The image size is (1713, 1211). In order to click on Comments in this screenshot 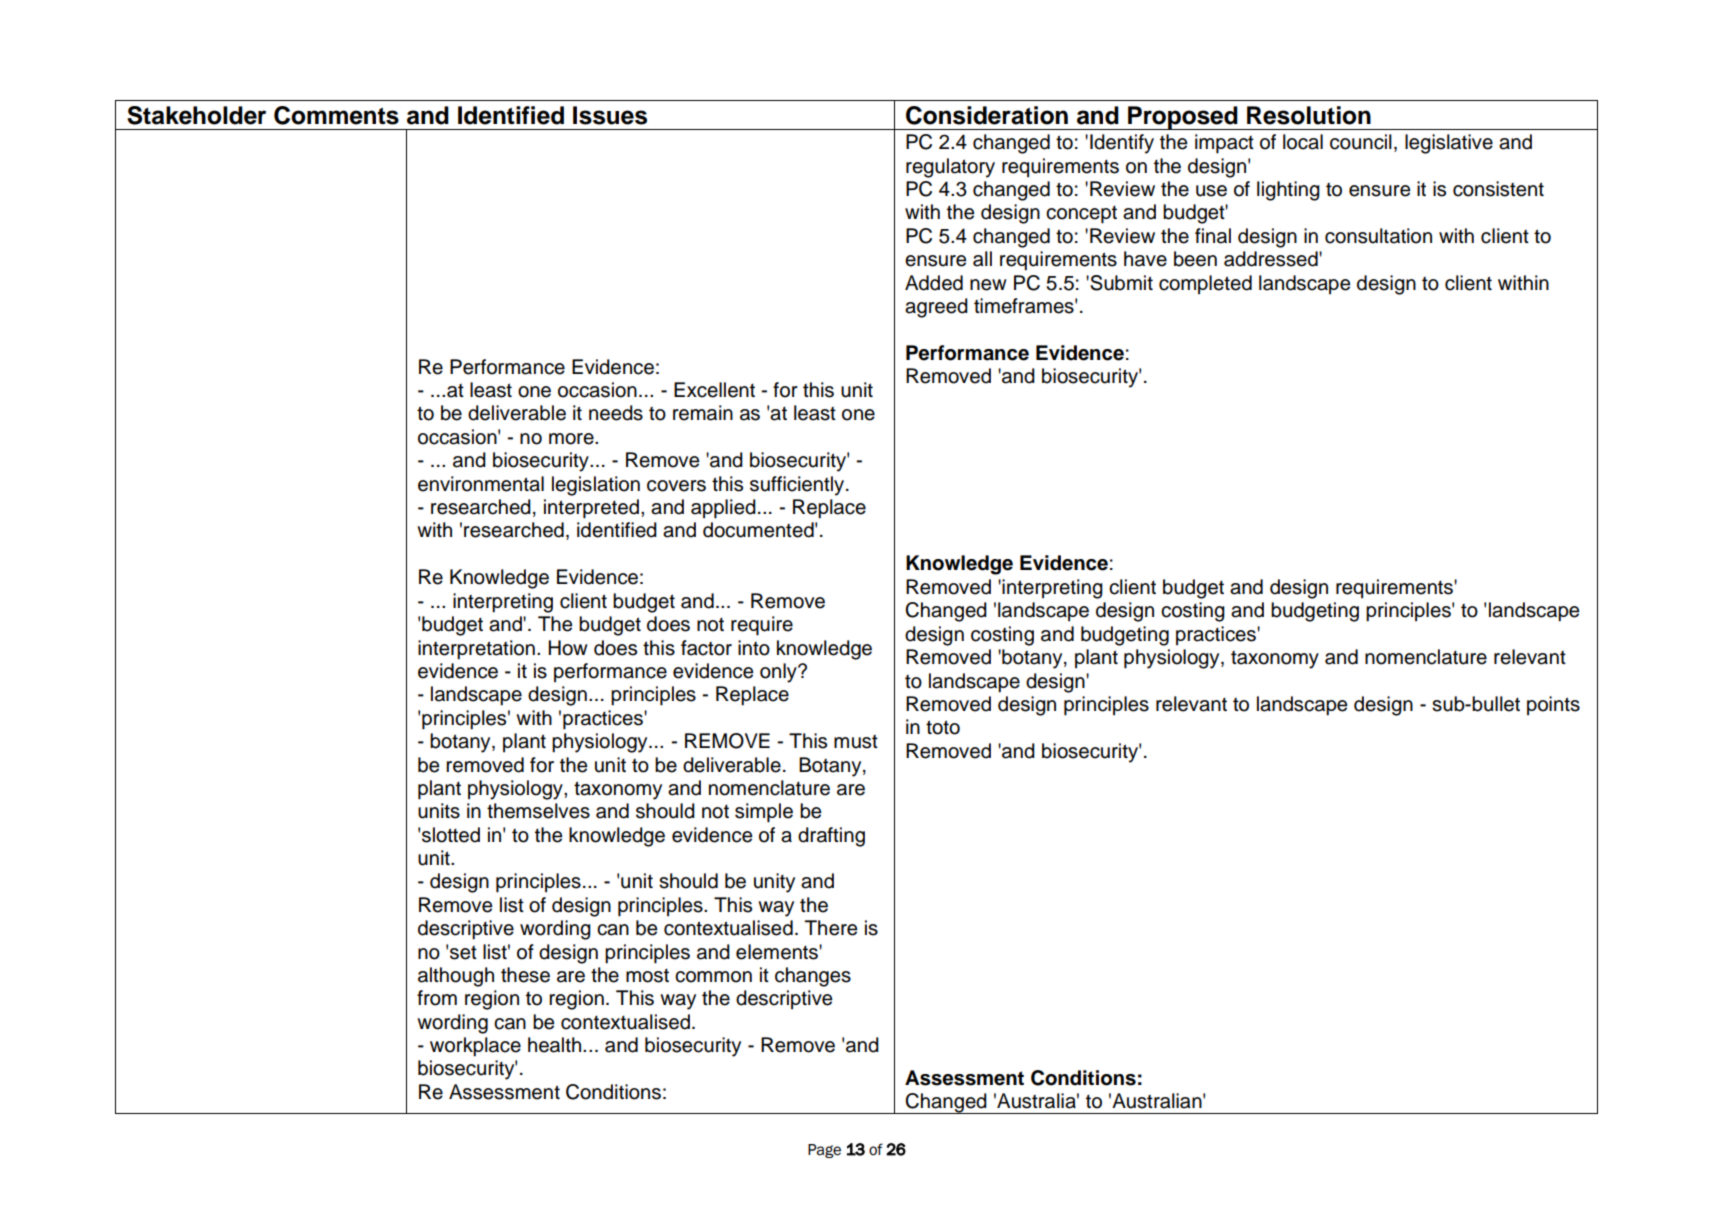, I will do `click(336, 115)`.
